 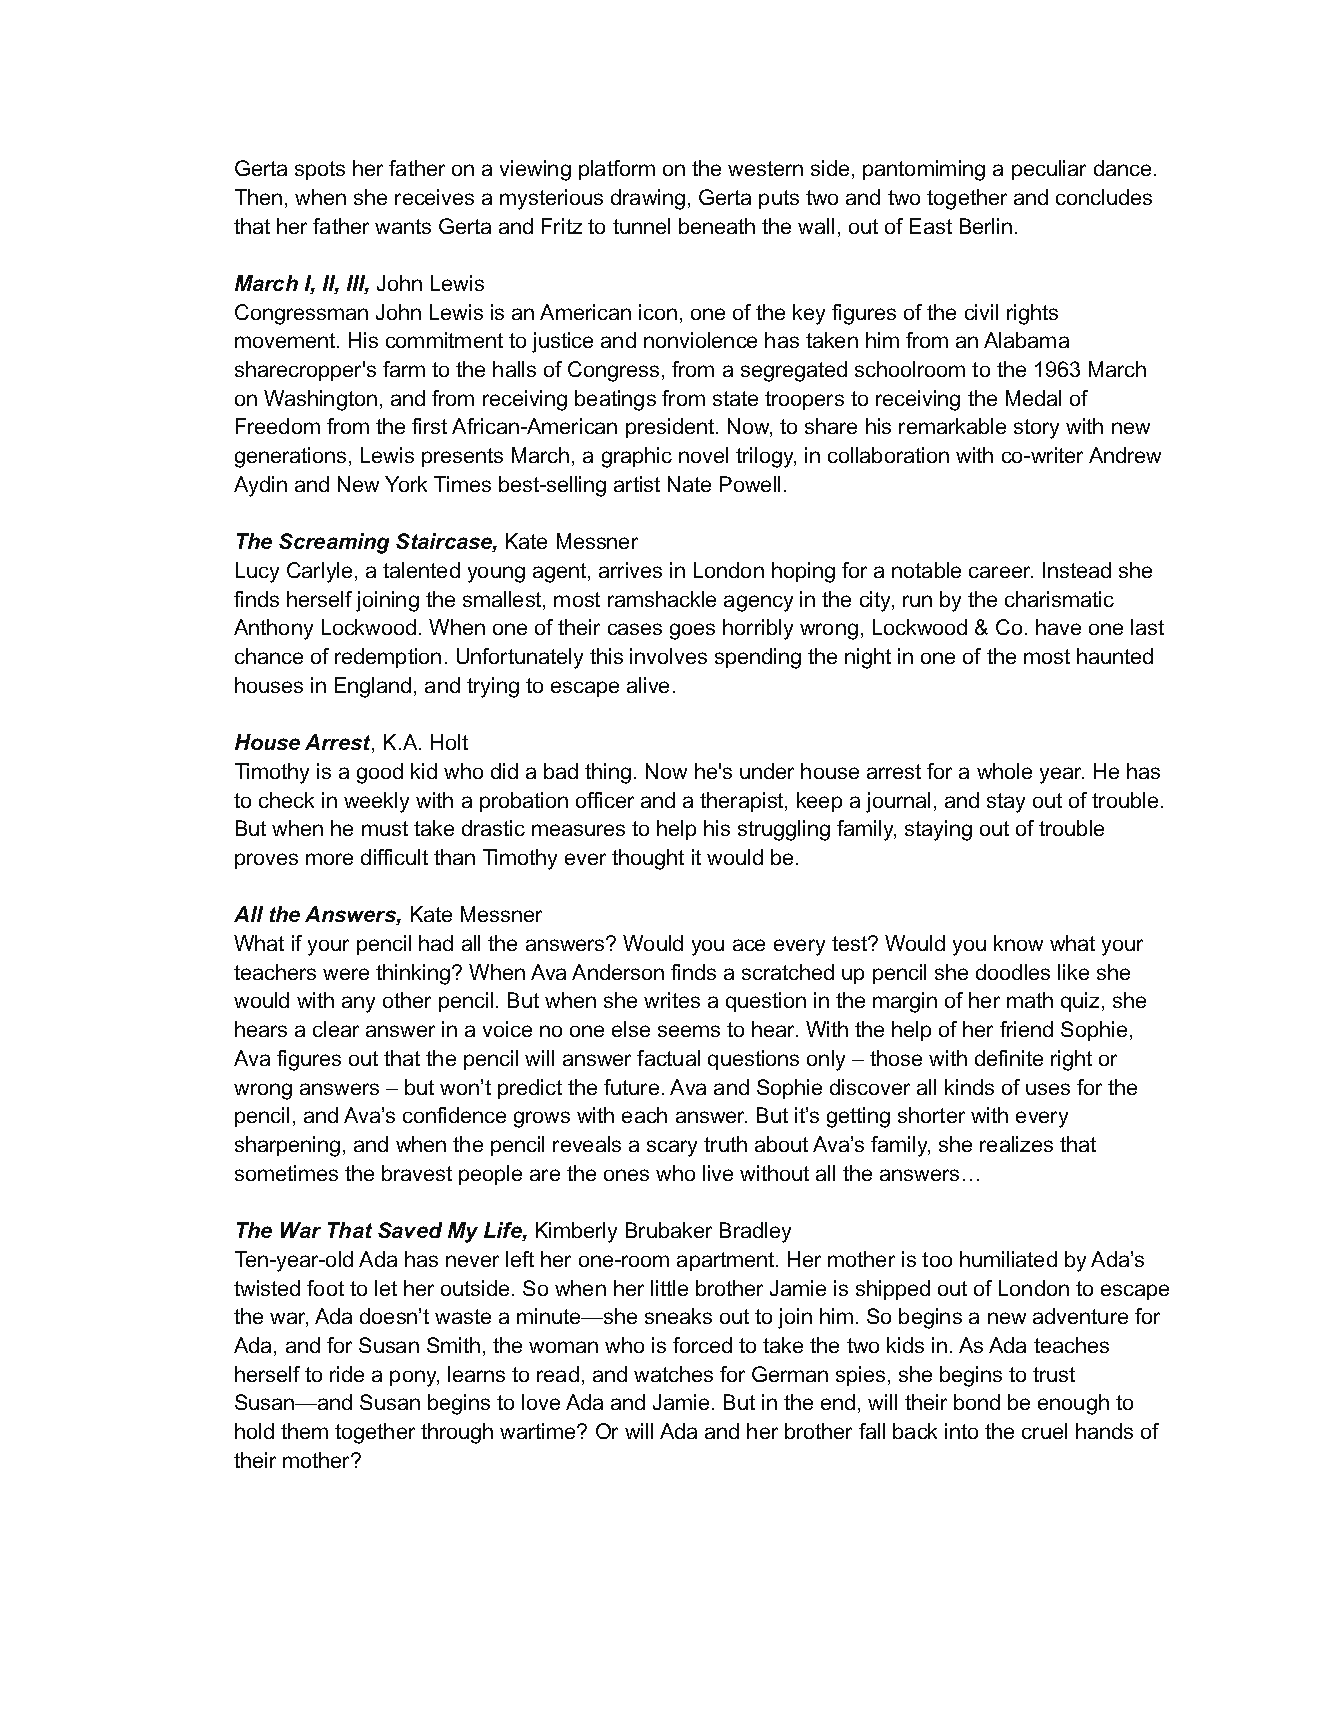 I want to click on writes, so click(x=672, y=1000).
